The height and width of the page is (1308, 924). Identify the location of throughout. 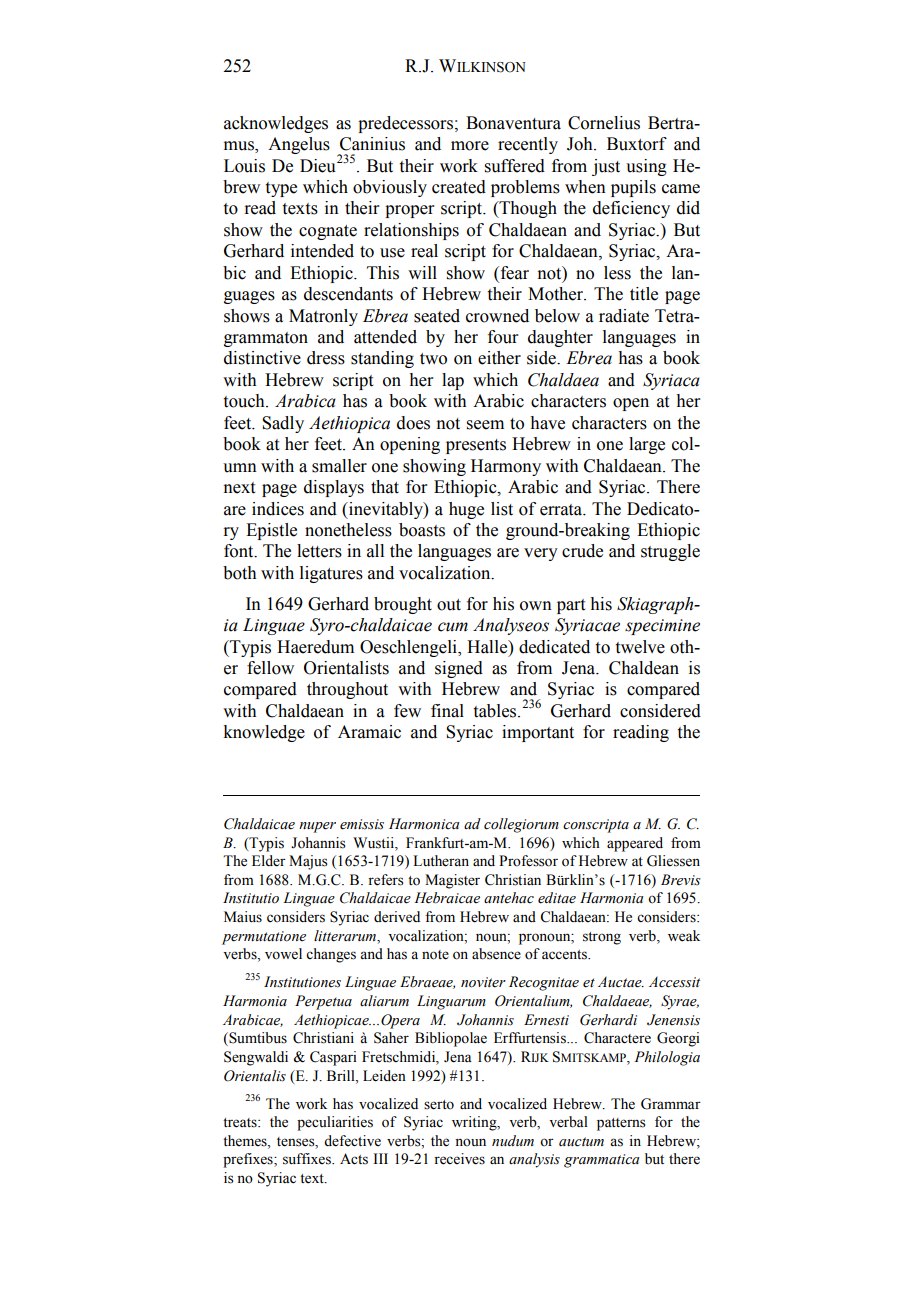
(347, 690).
